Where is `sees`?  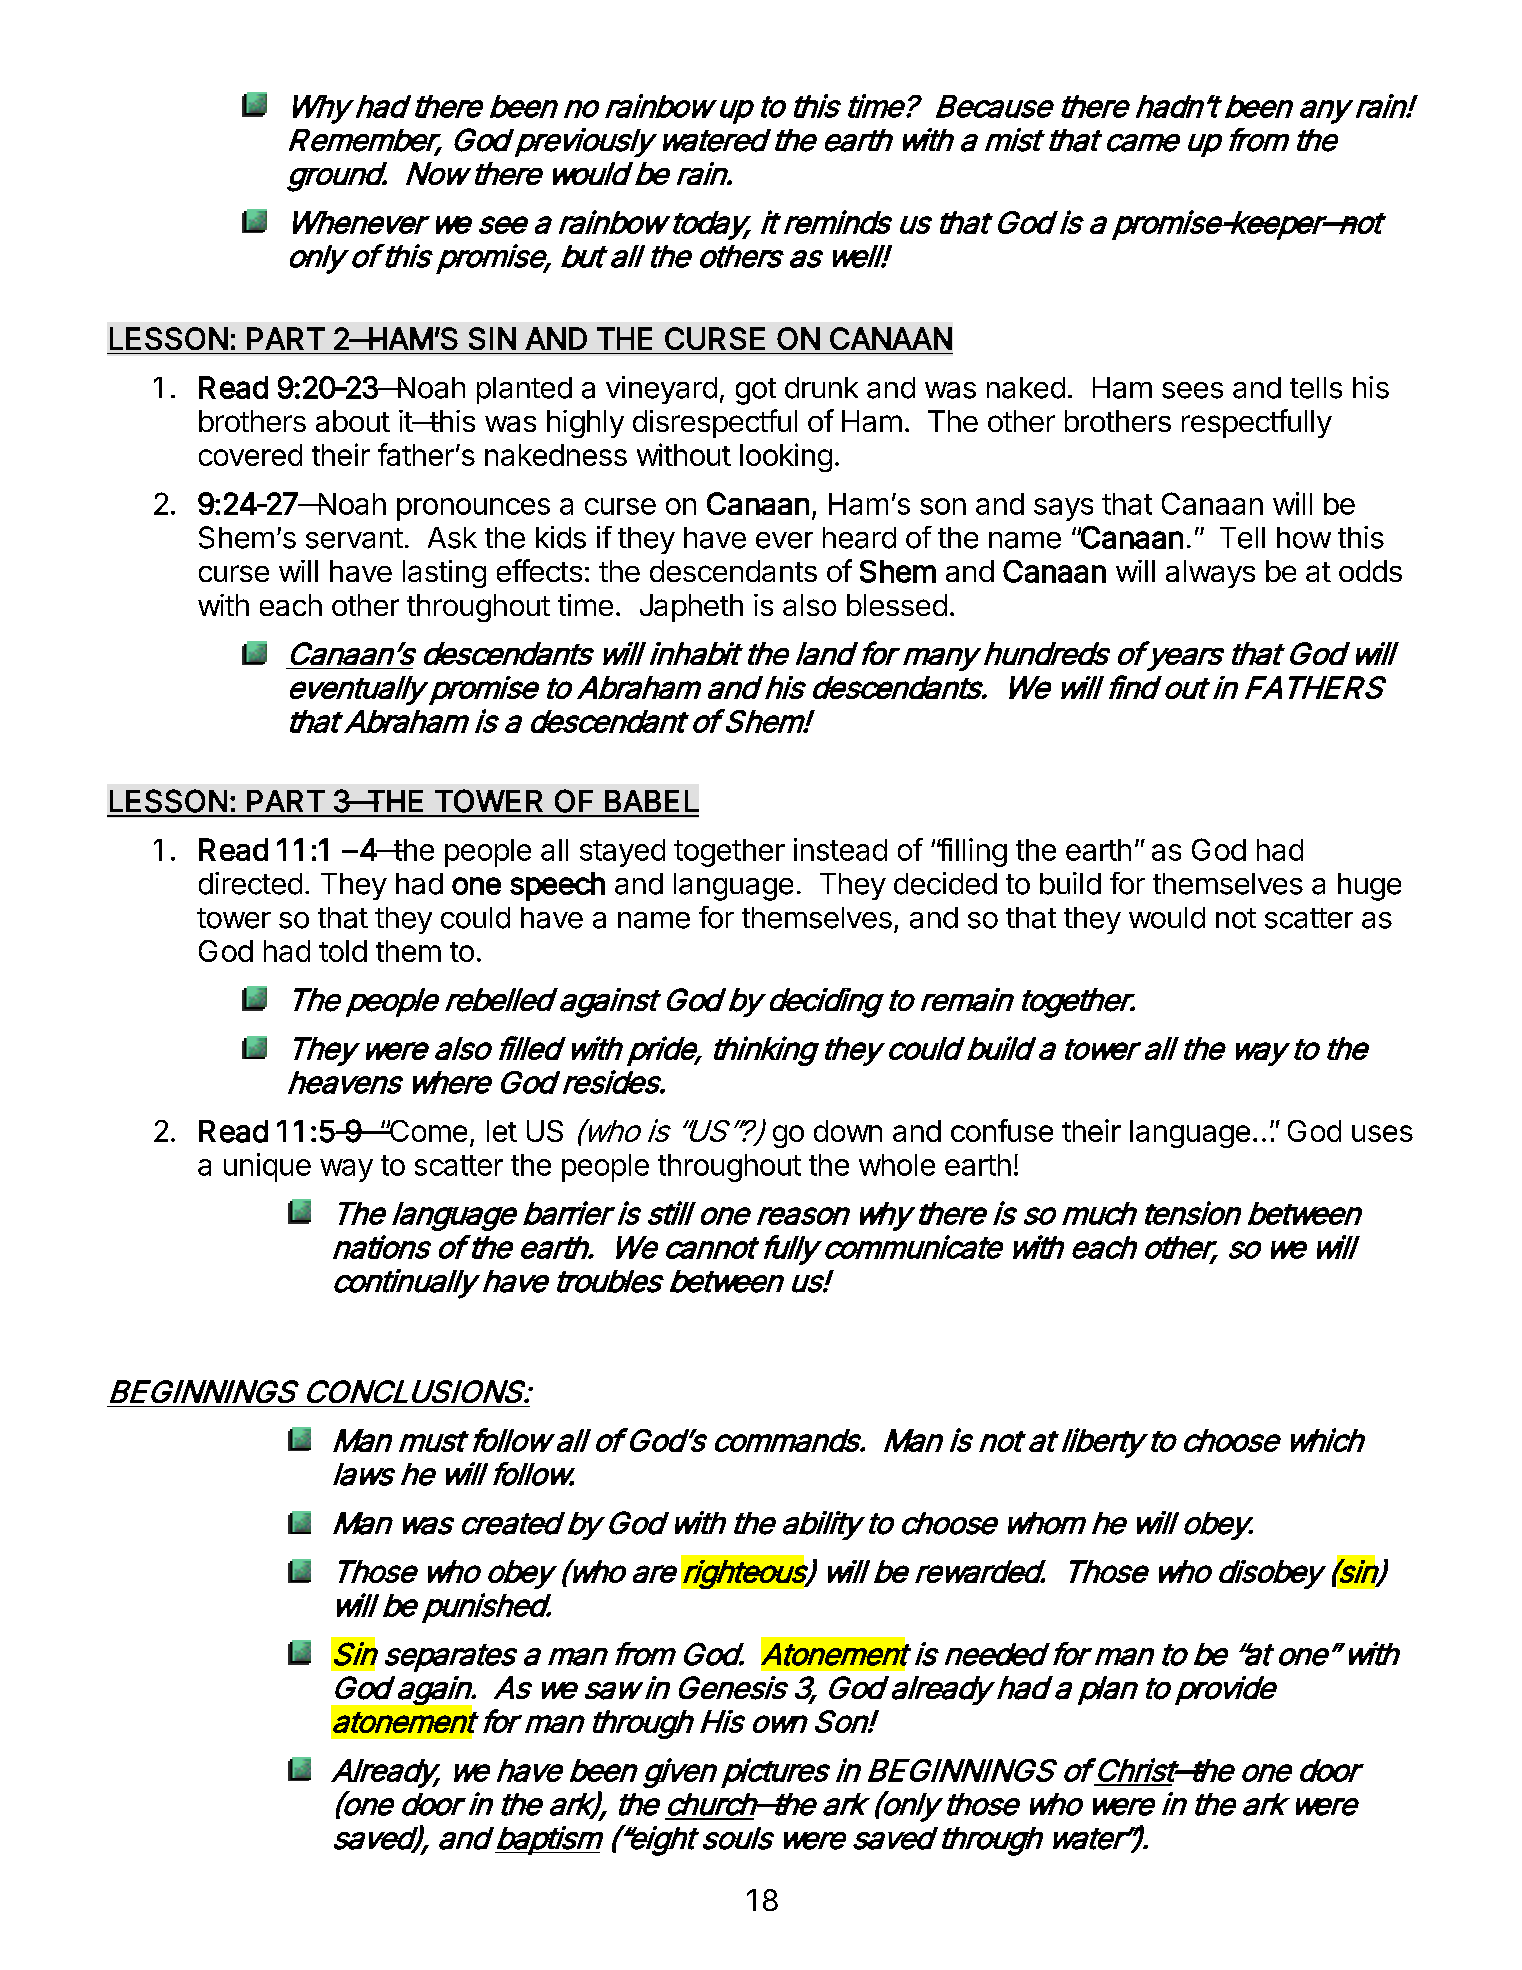 sees is located at coordinates (1192, 390).
